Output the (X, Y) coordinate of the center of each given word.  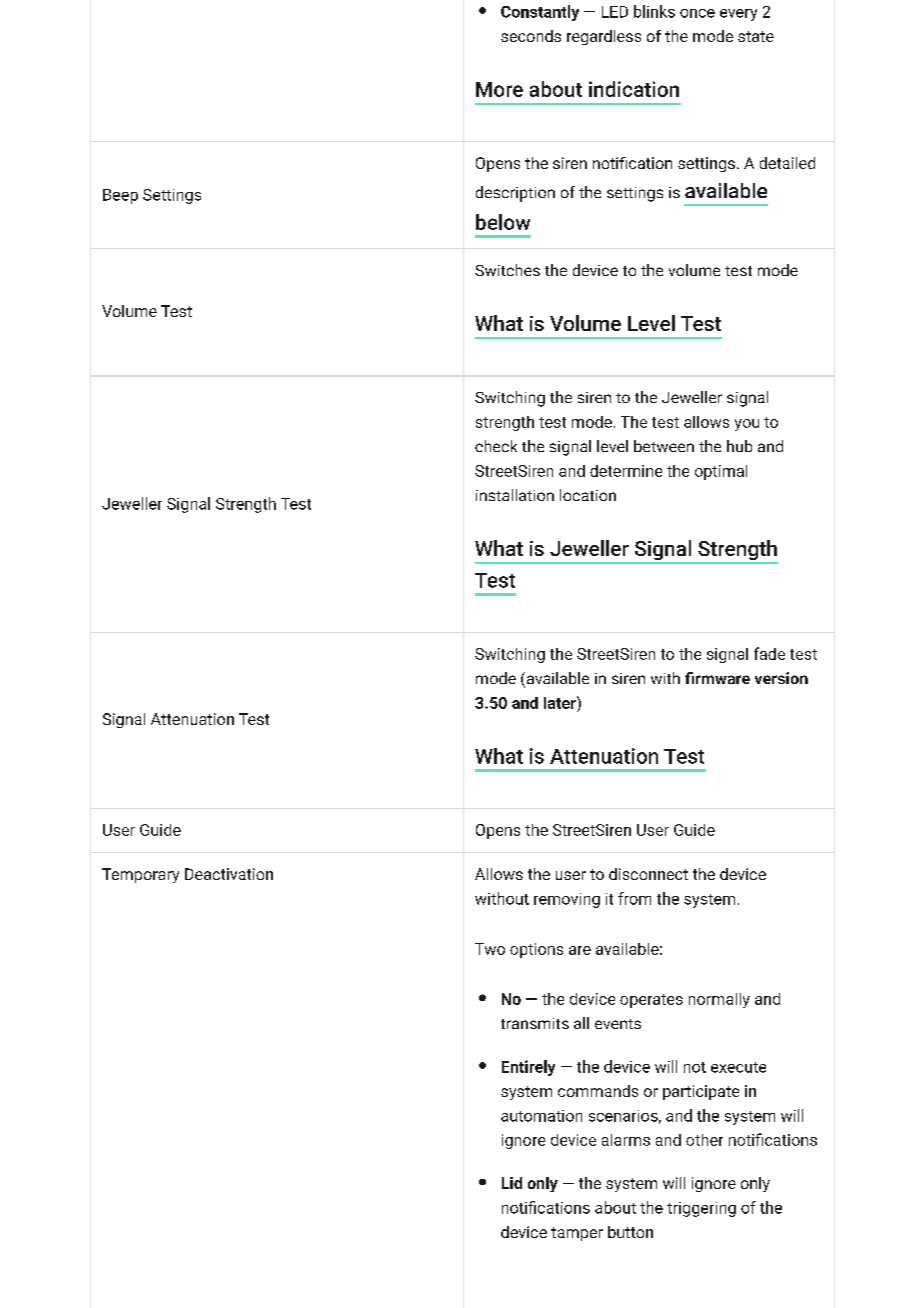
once (697, 13)
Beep (120, 196)
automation (541, 1116)
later (561, 702)
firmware (717, 678)
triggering (701, 1209)
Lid (512, 1183)
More (499, 89)
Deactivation (229, 874)
